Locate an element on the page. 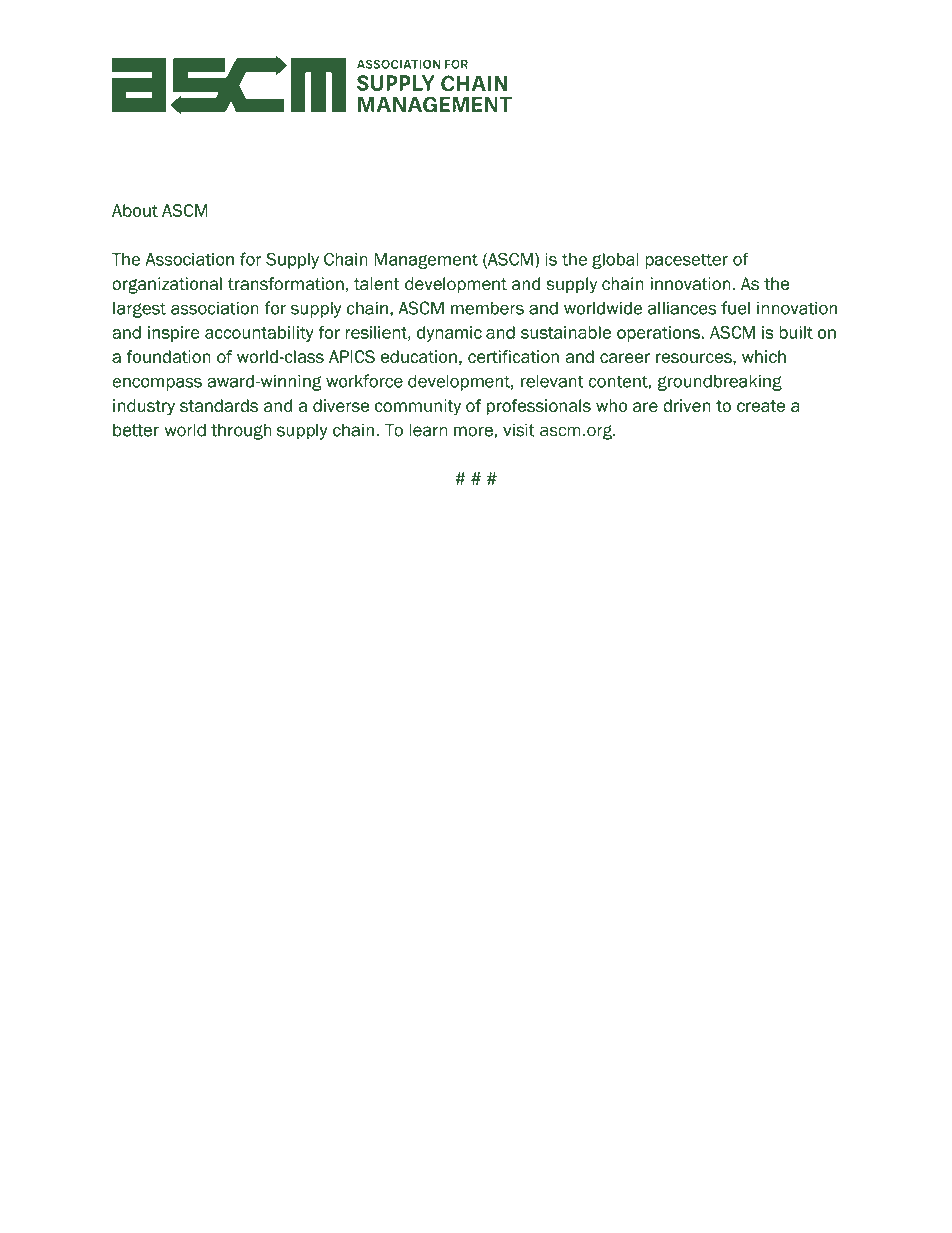 The width and height of the image is (952, 1233). fuel is located at coordinates (735, 308).
